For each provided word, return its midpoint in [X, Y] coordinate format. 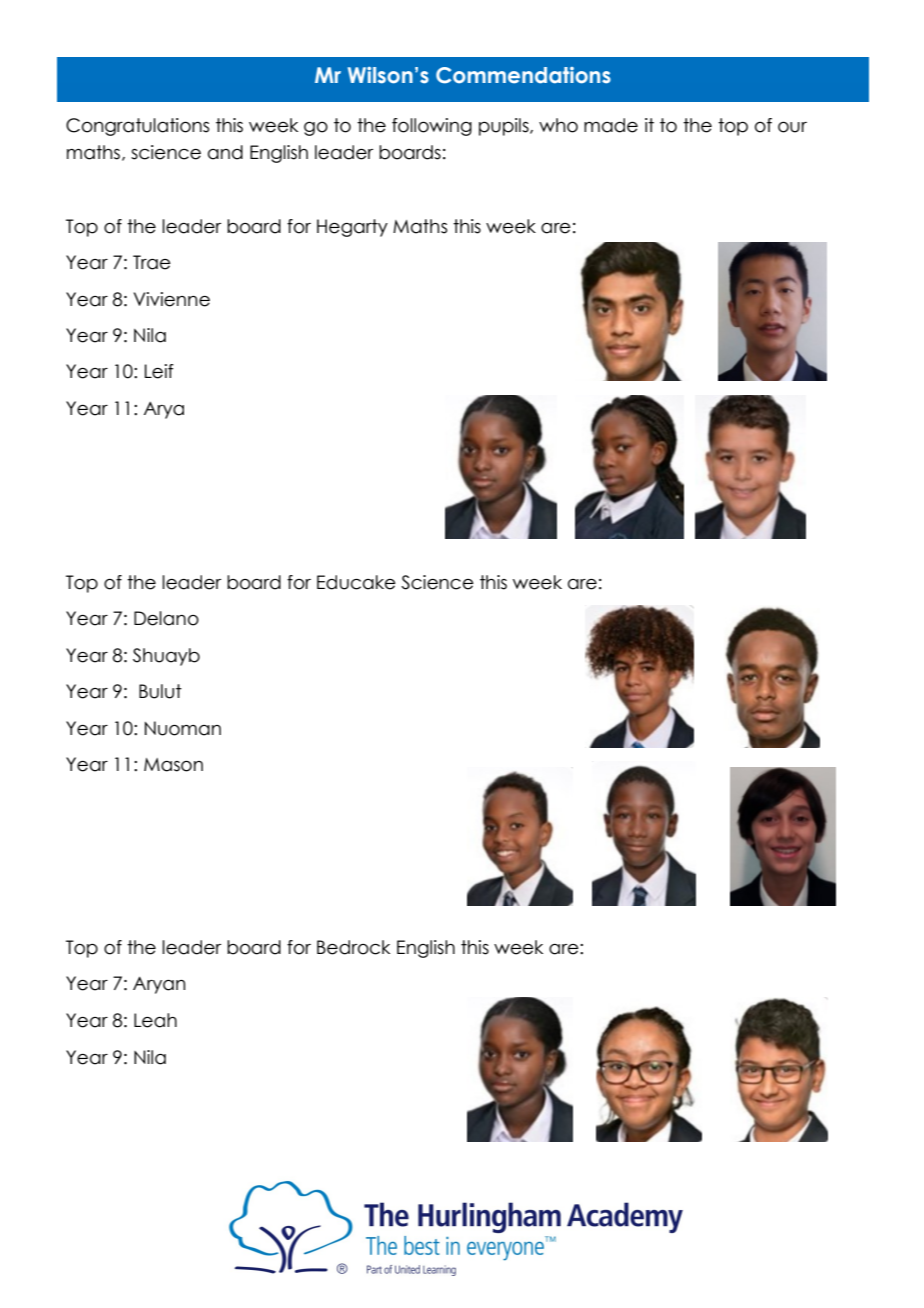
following [432, 127]
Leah [155, 1020]
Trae [152, 262]
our [792, 127]
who [558, 125]
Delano [166, 618]
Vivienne [172, 299]
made [611, 125]
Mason [173, 765]
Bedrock [353, 947]
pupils [505, 127]
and [225, 152]
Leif [159, 371]
